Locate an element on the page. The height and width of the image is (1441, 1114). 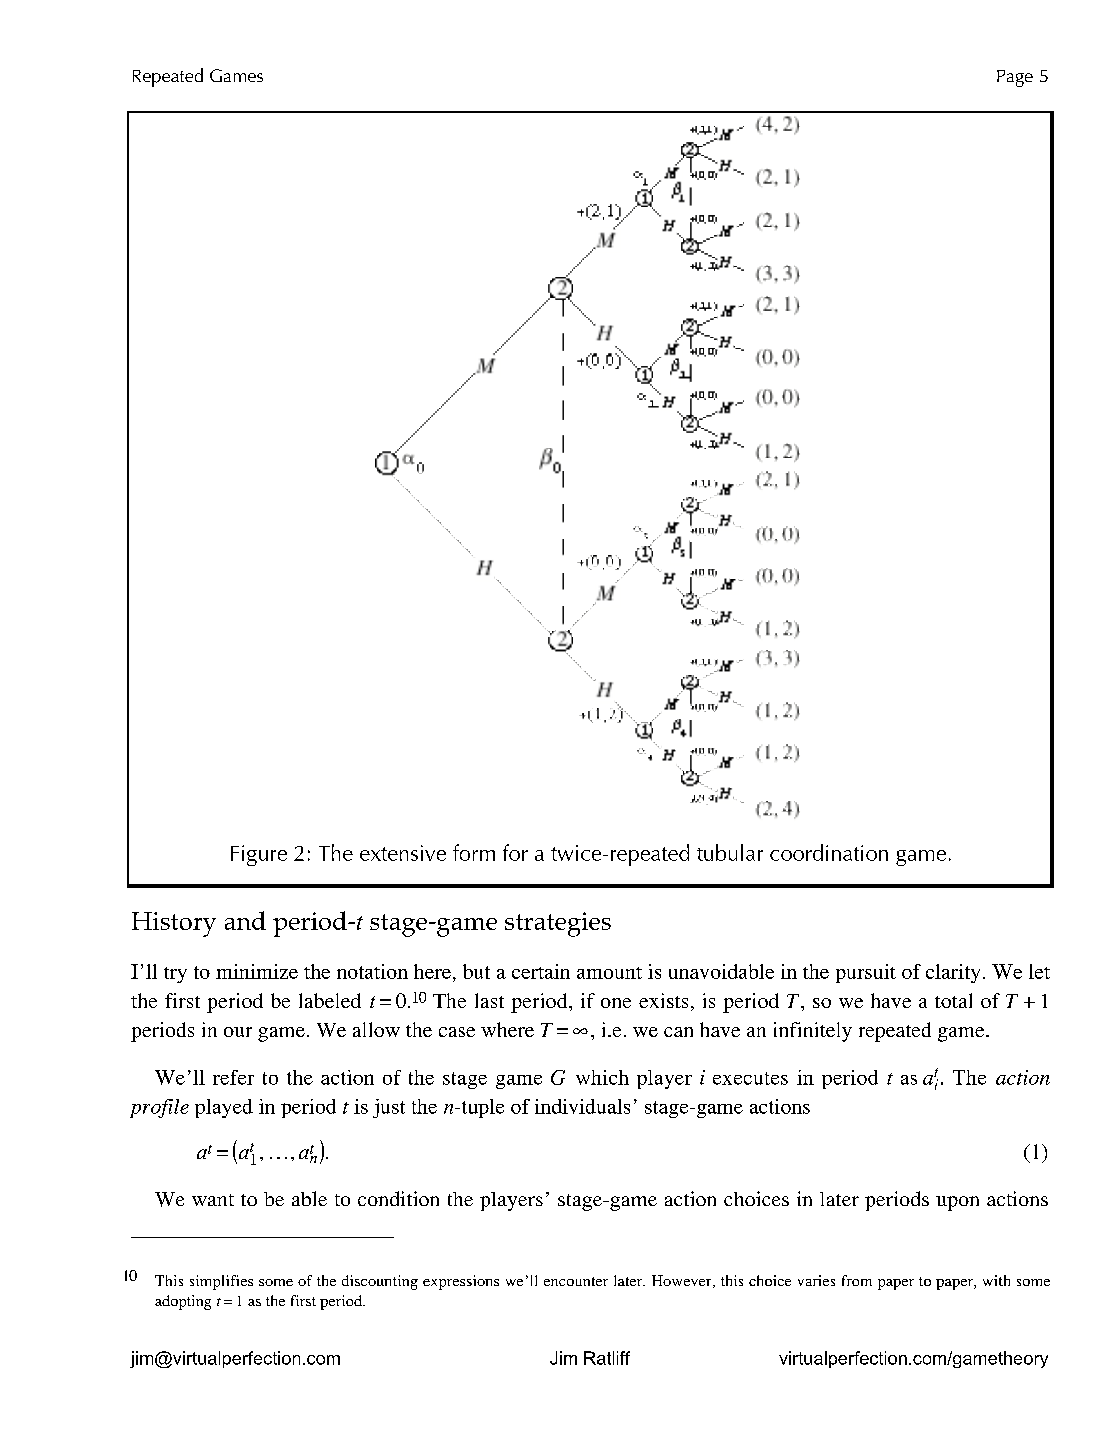
Figure is located at coordinates (259, 855).
